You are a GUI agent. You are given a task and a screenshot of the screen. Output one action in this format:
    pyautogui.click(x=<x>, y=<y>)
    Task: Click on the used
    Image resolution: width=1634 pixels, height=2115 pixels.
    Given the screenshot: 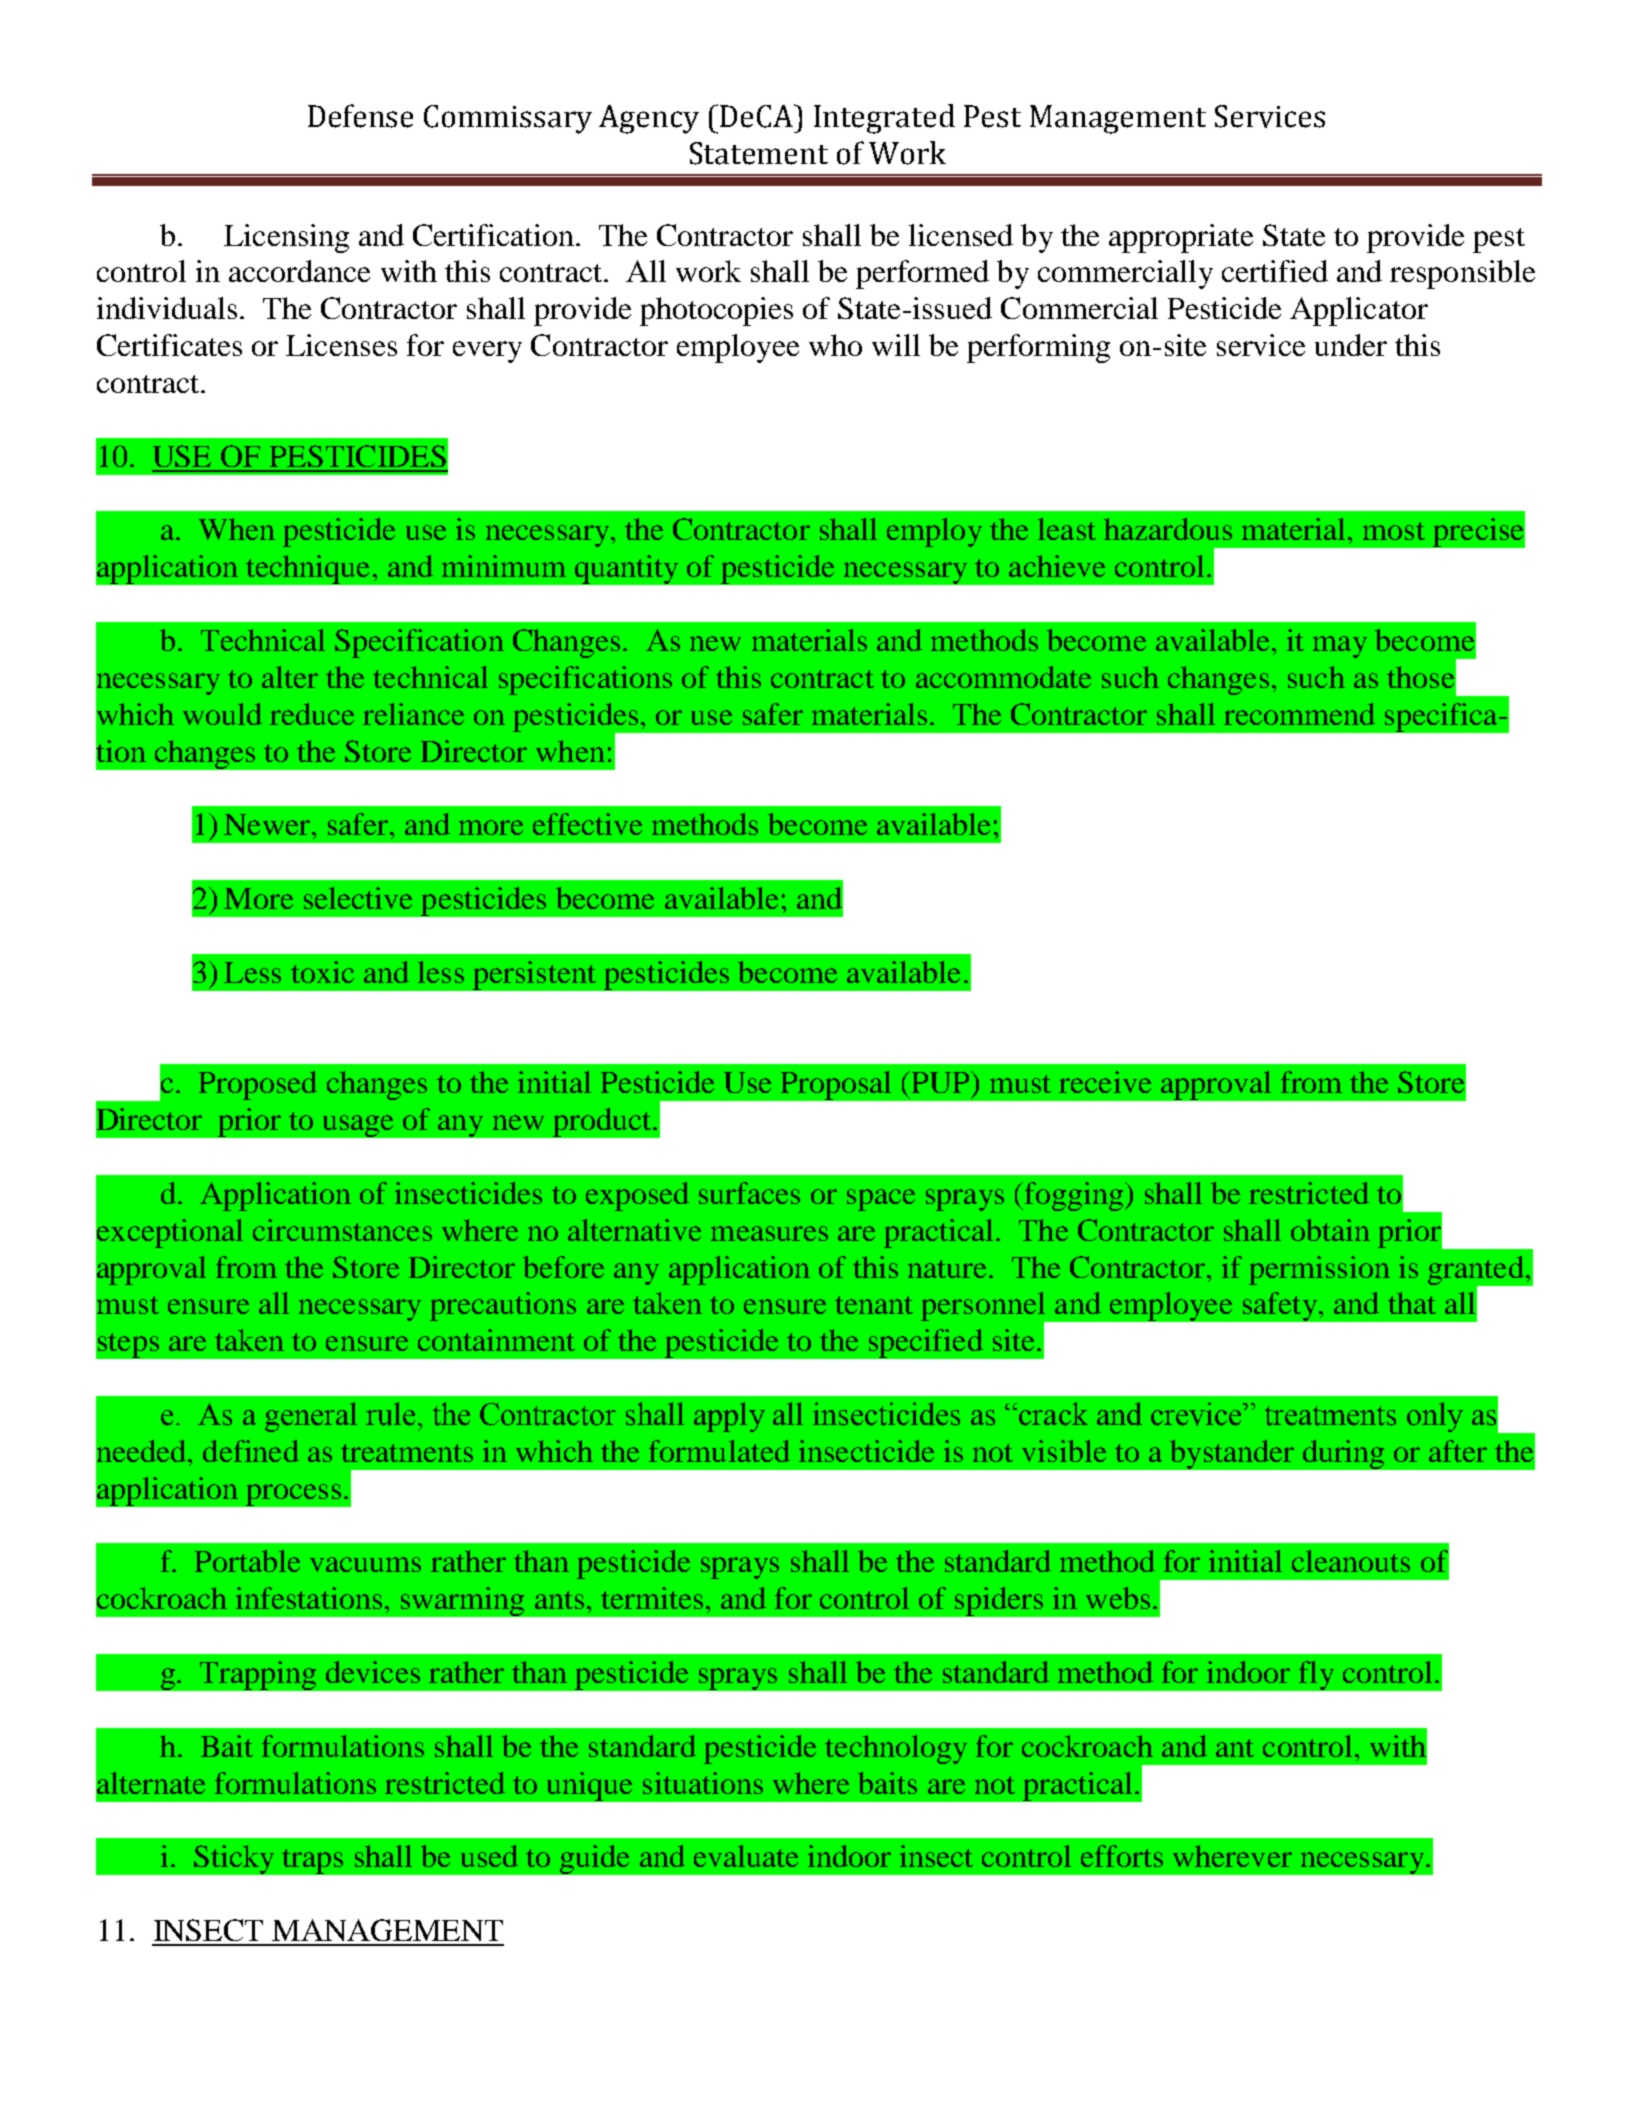 What is the action you would take?
    pyautogui.click(x=489, y=1856)
